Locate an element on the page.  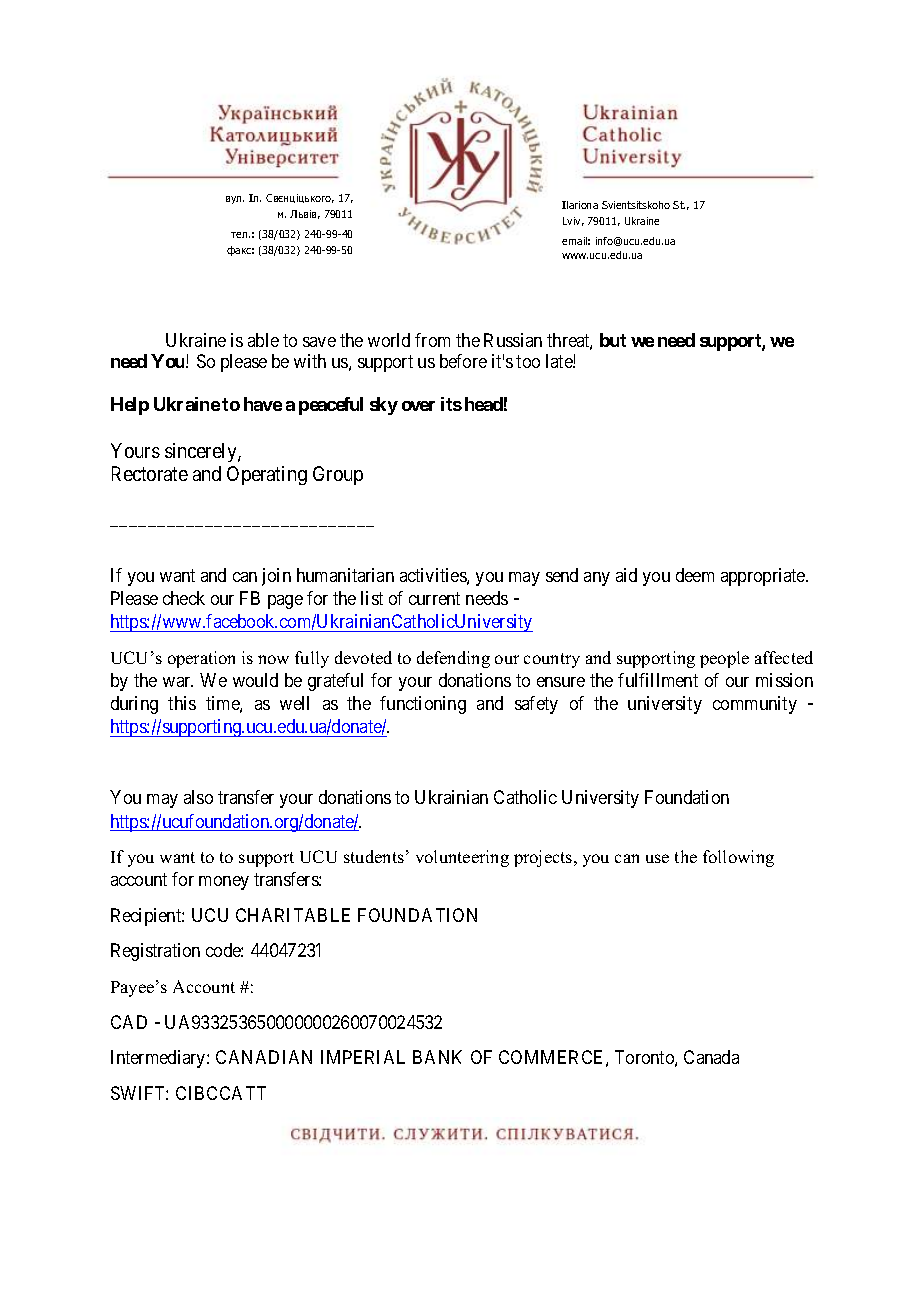
following is located at coordinates (738, 858).
